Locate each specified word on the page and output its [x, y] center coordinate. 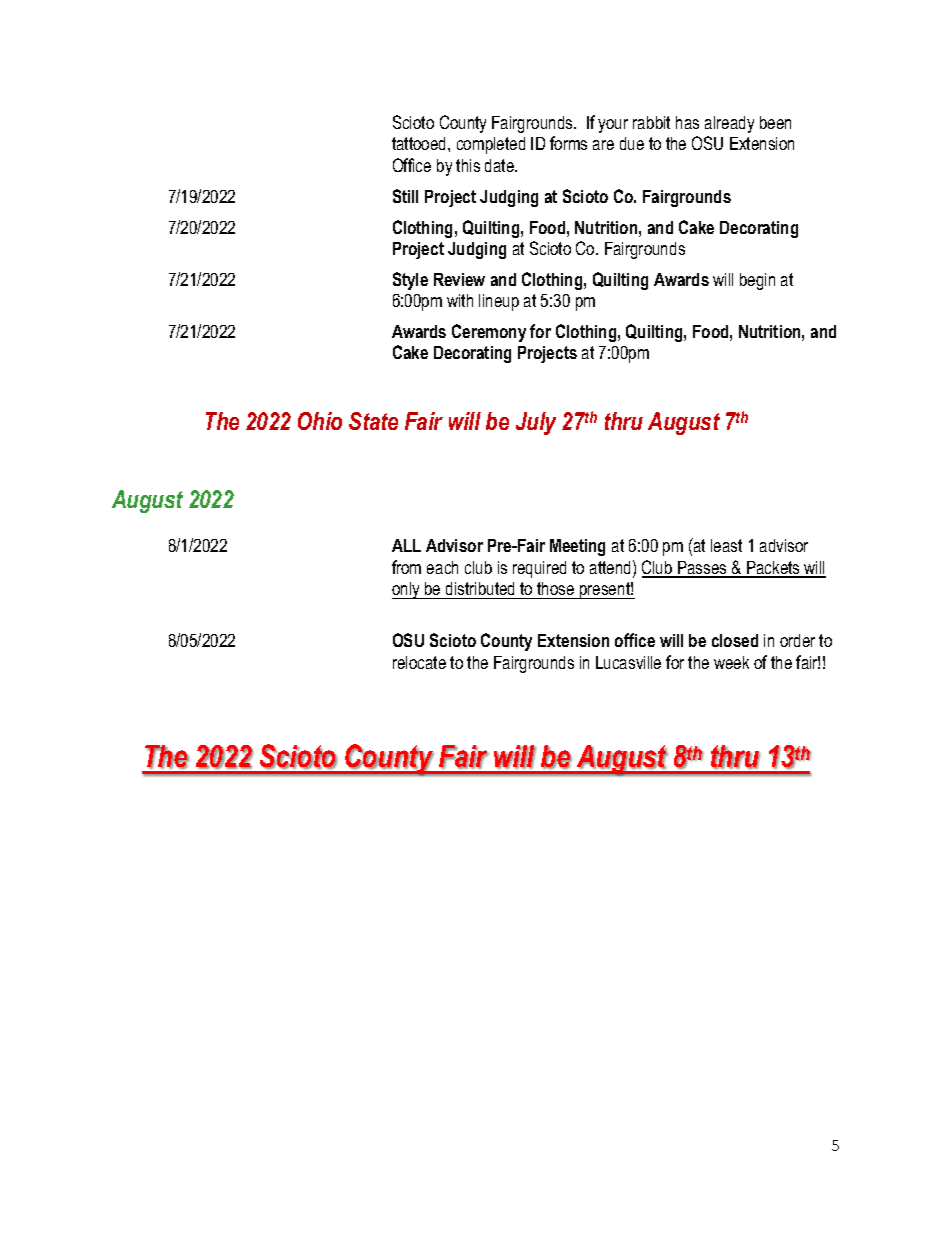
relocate [419, 662]
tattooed [420, 143]
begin [757, 281]
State [373, 421]
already [729, 124]
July [536, 423]
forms [568, 143]
